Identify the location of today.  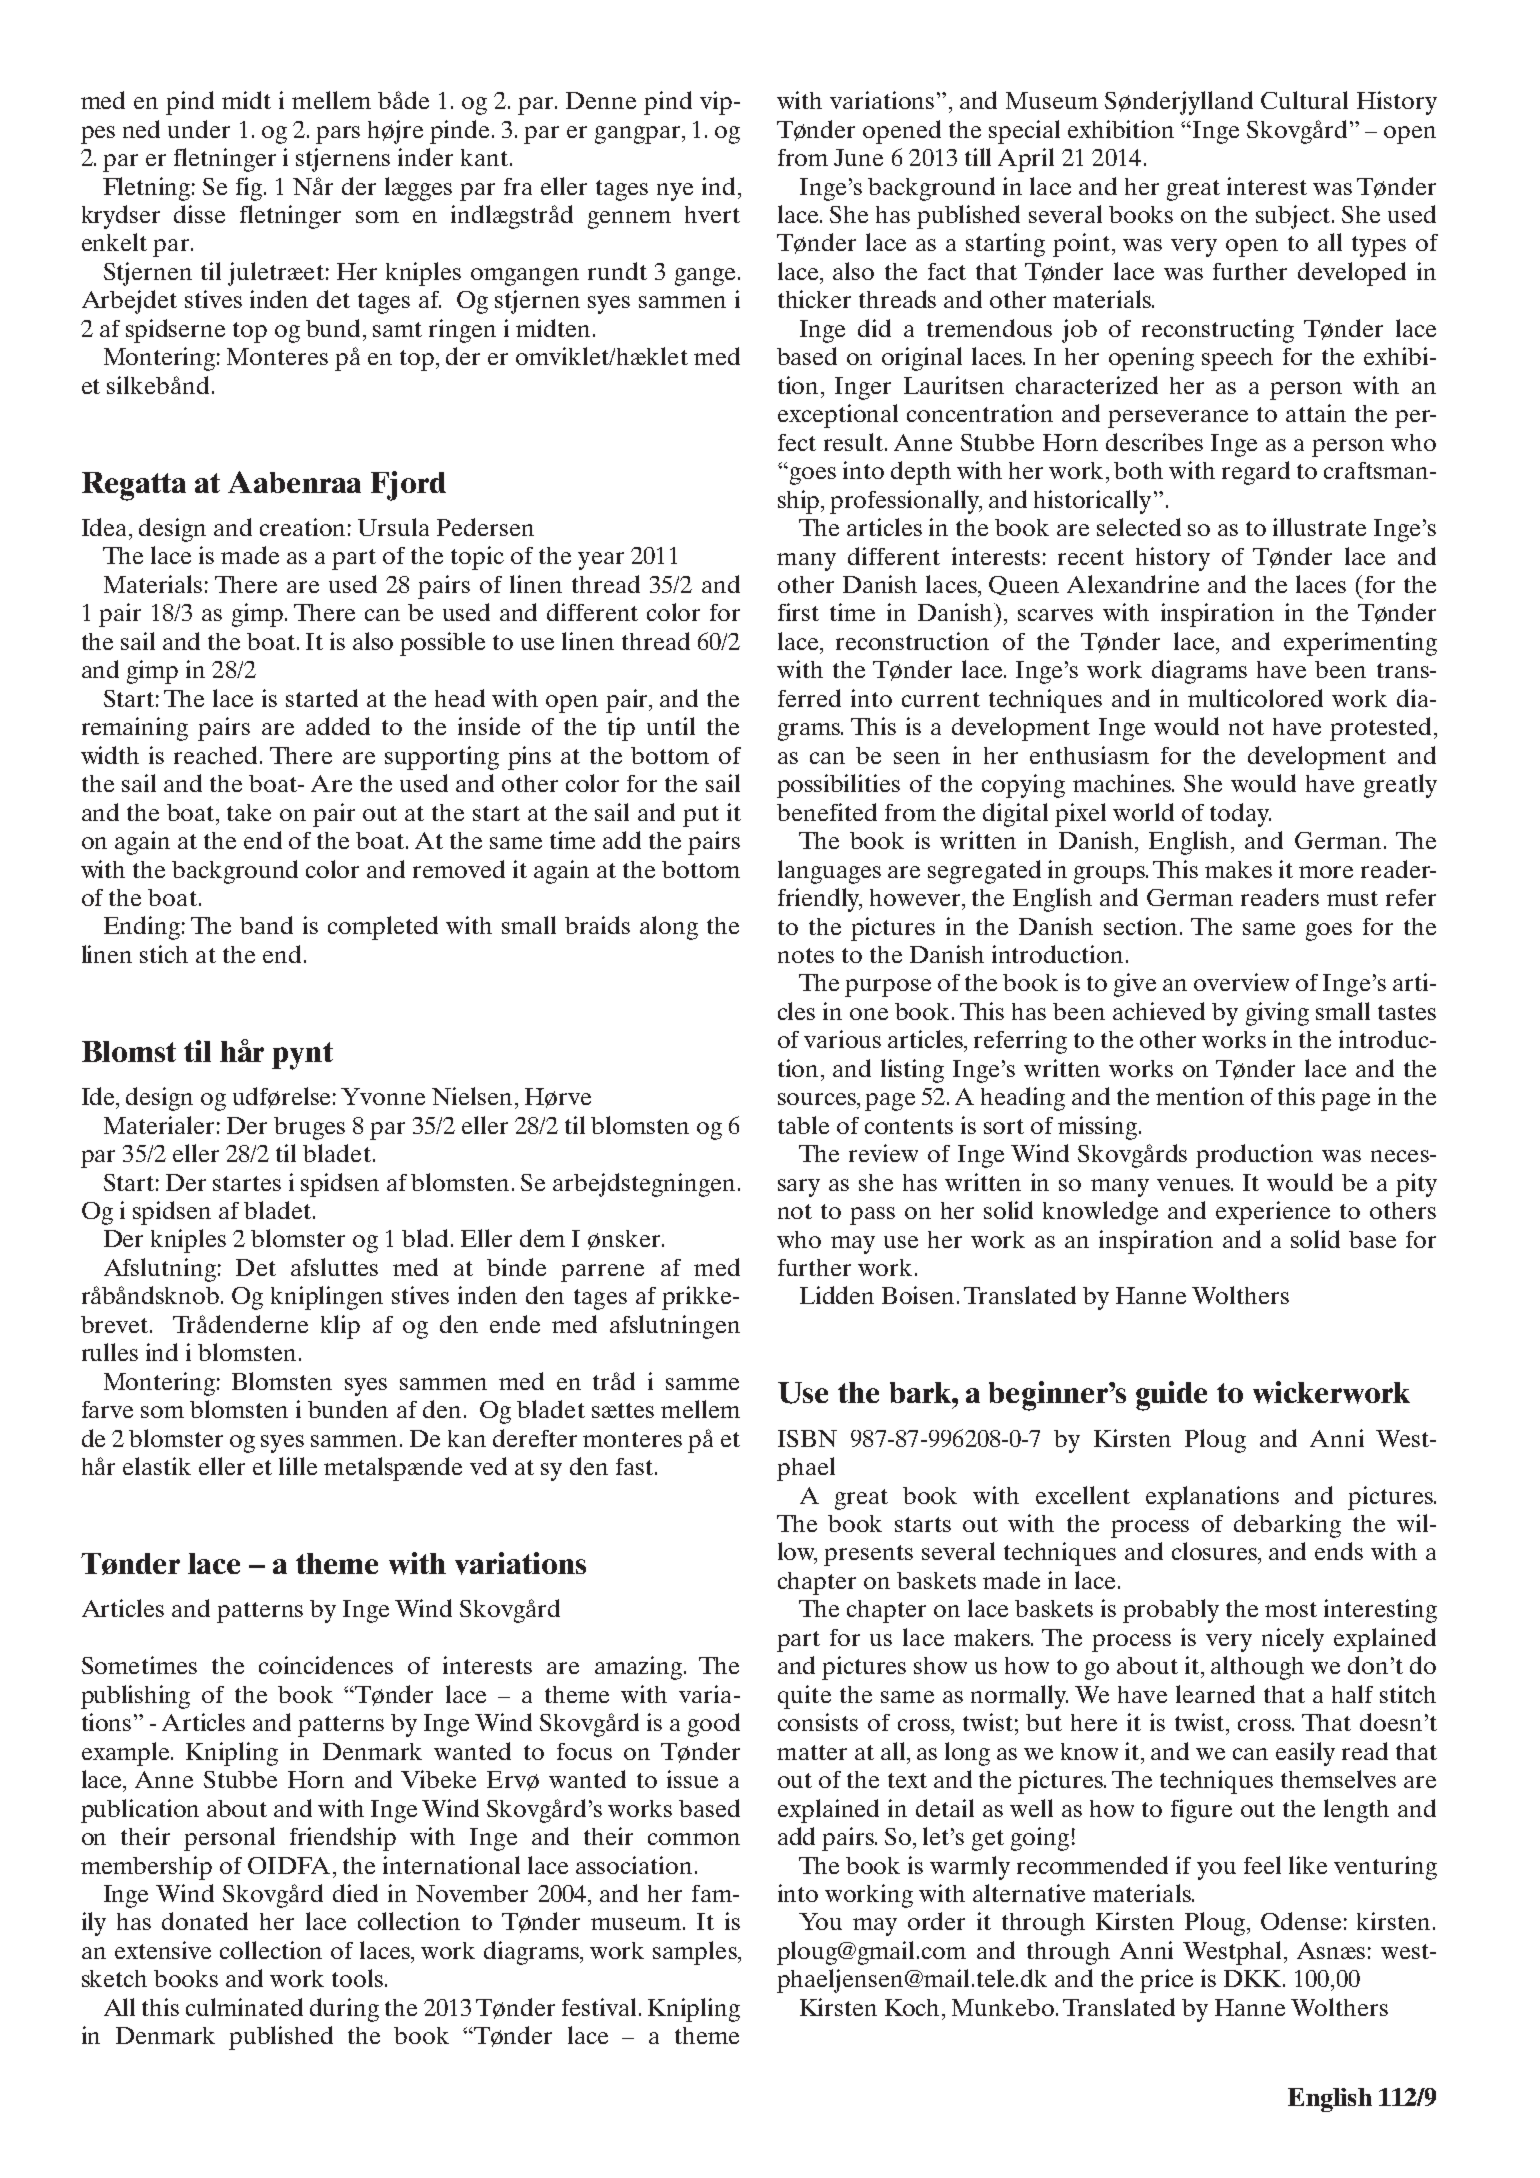
(1240, 815).
